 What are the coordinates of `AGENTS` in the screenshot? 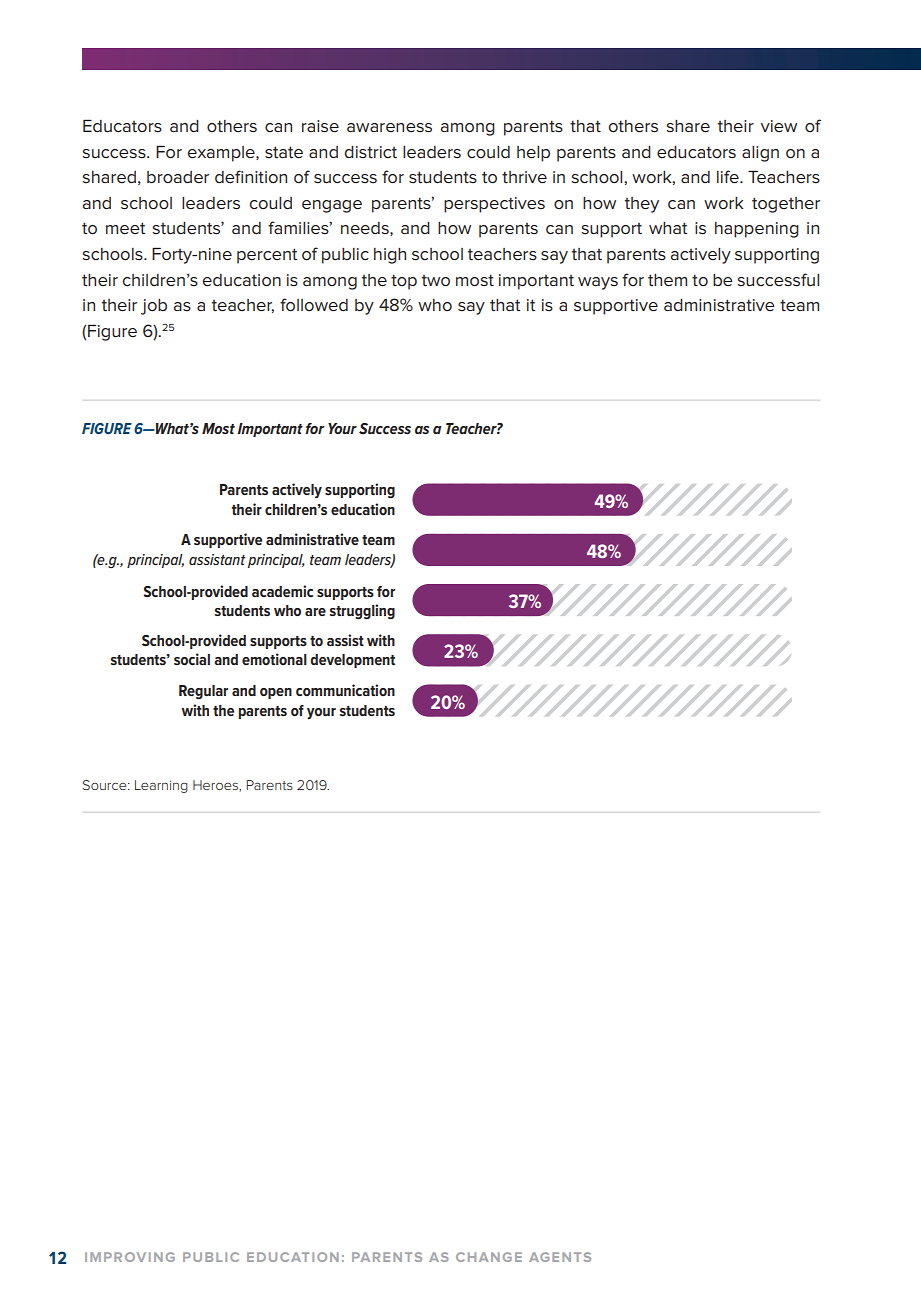 It's located at (560, 1257).
